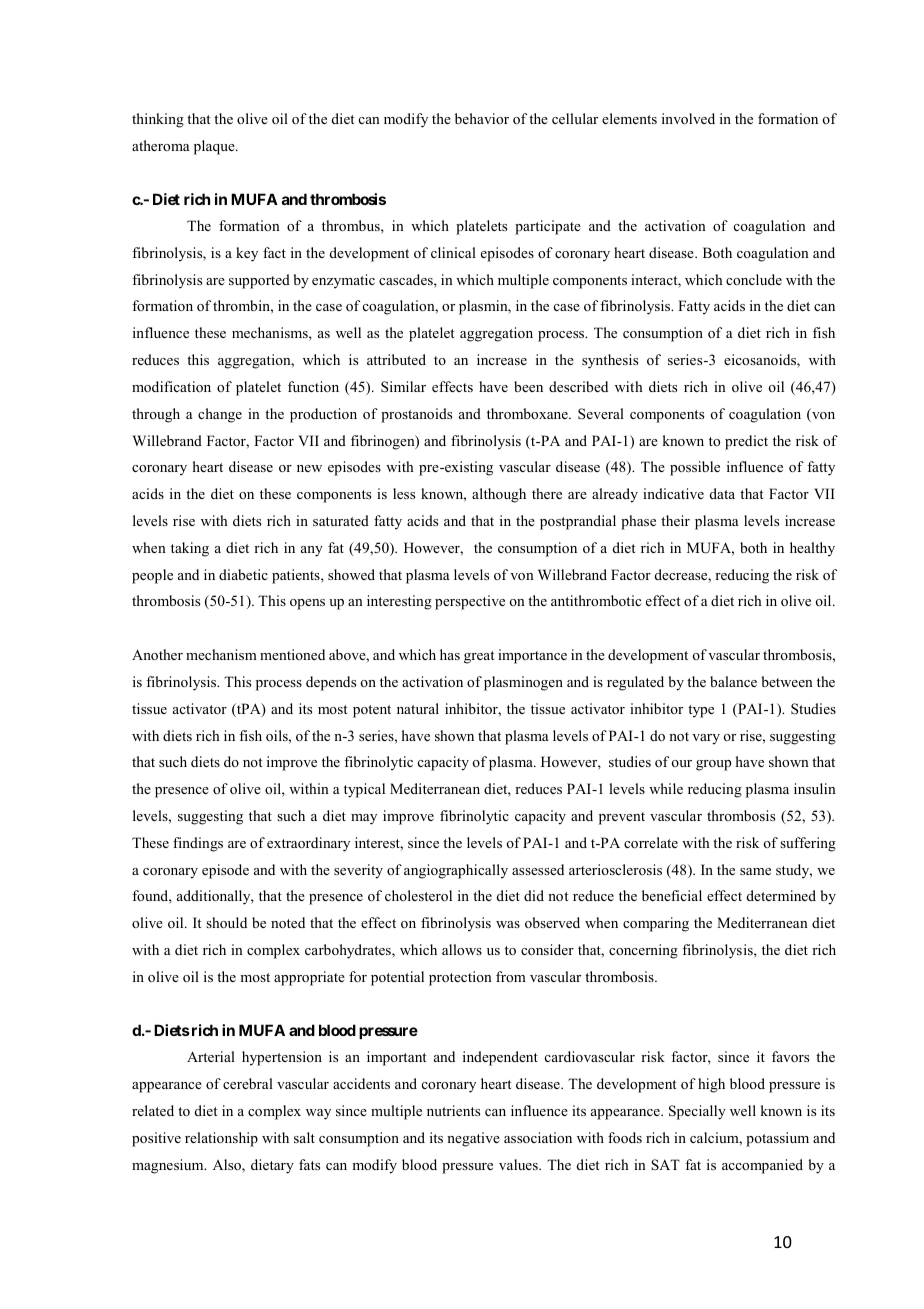  I want to click on did, so click(534, 895).
